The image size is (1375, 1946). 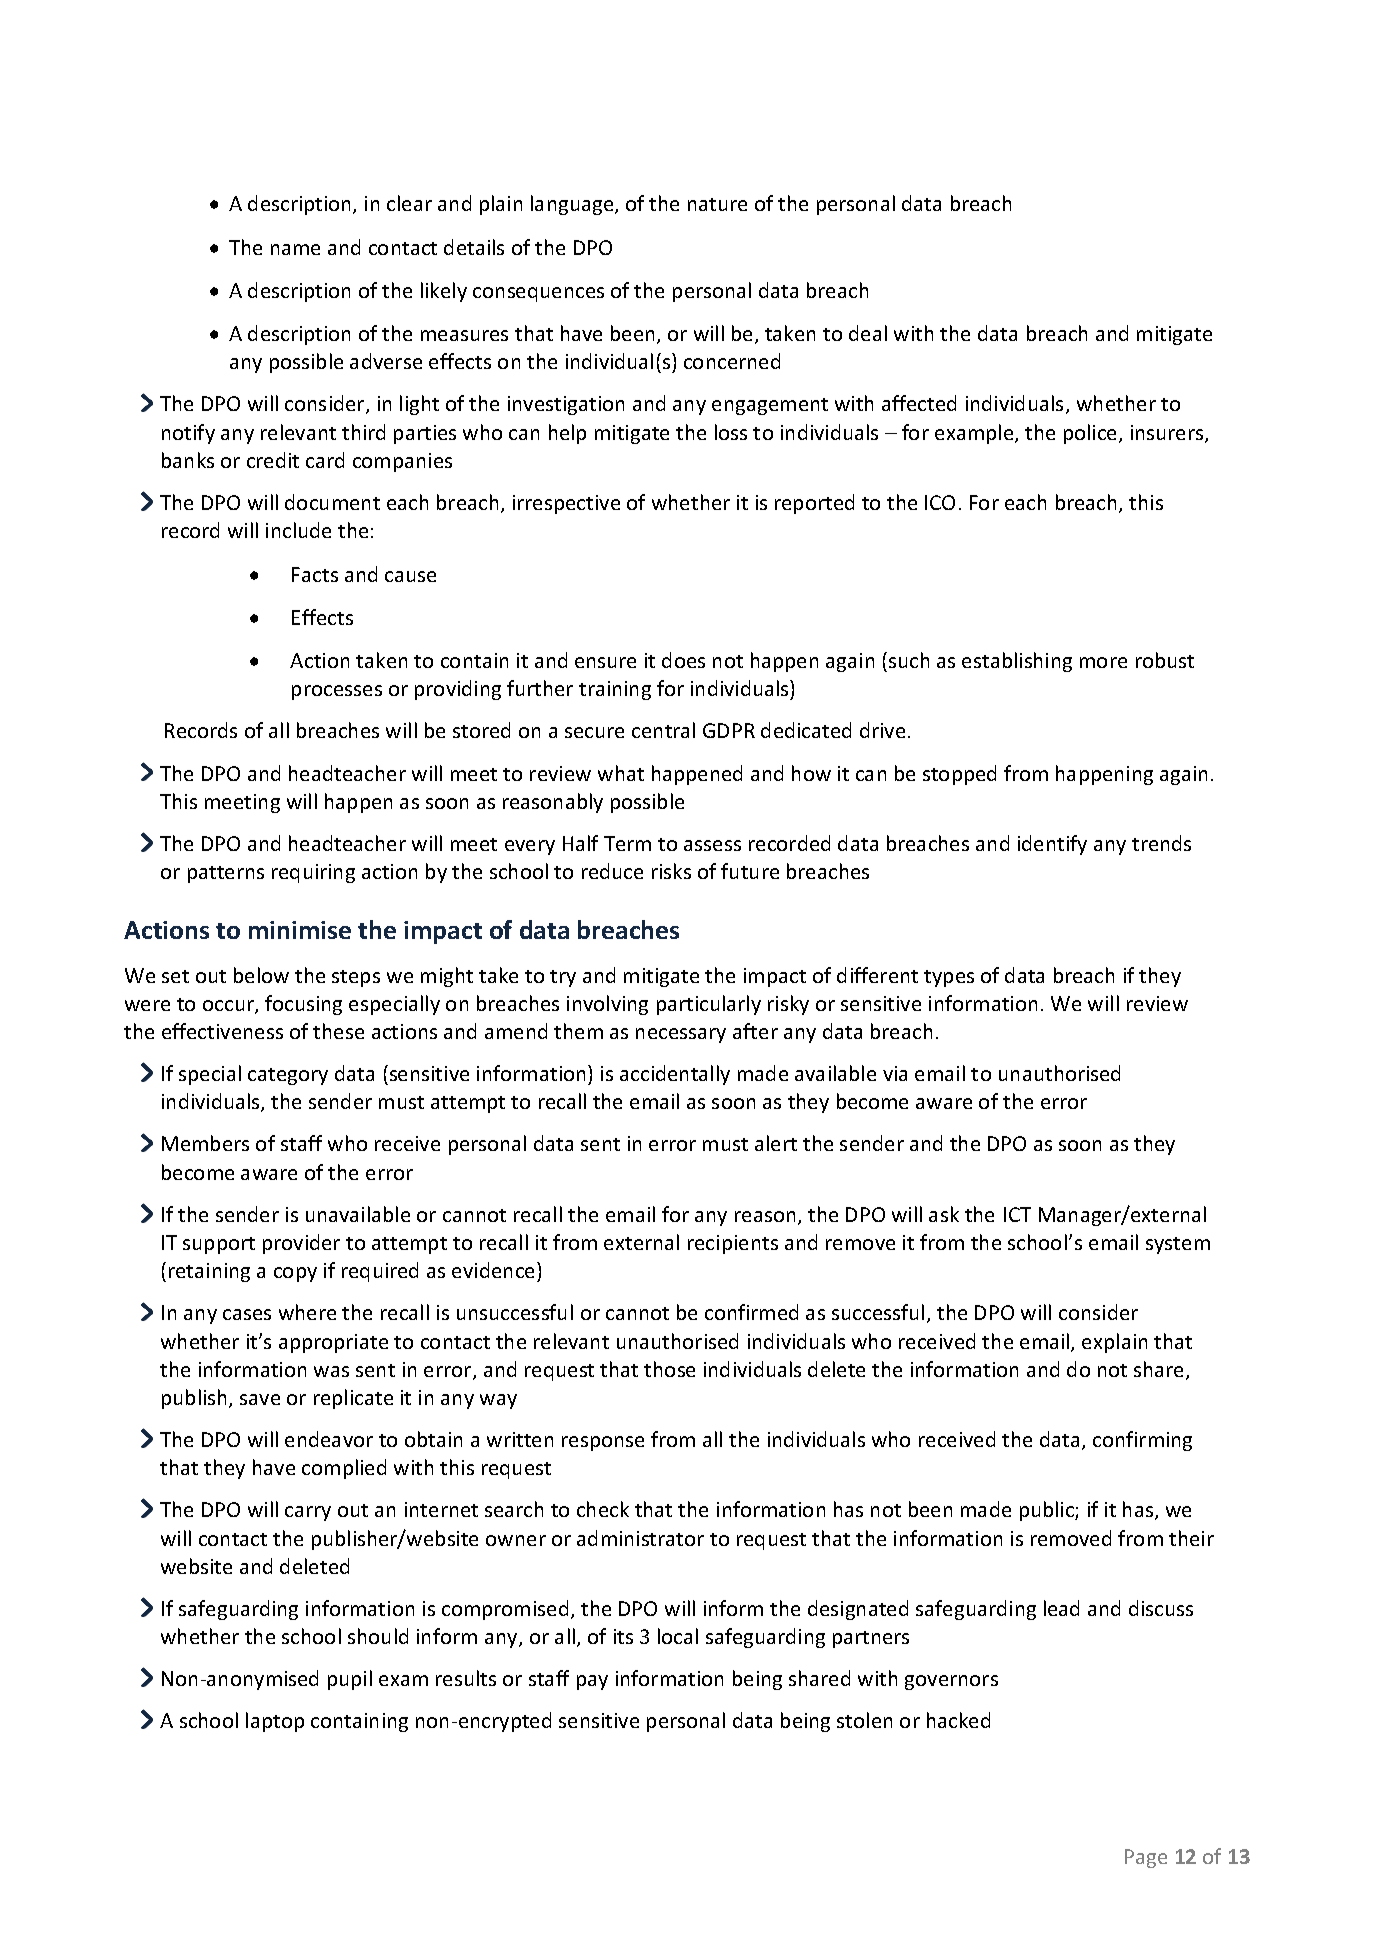 I want to click on pay, so click(x=592, y=1682).
